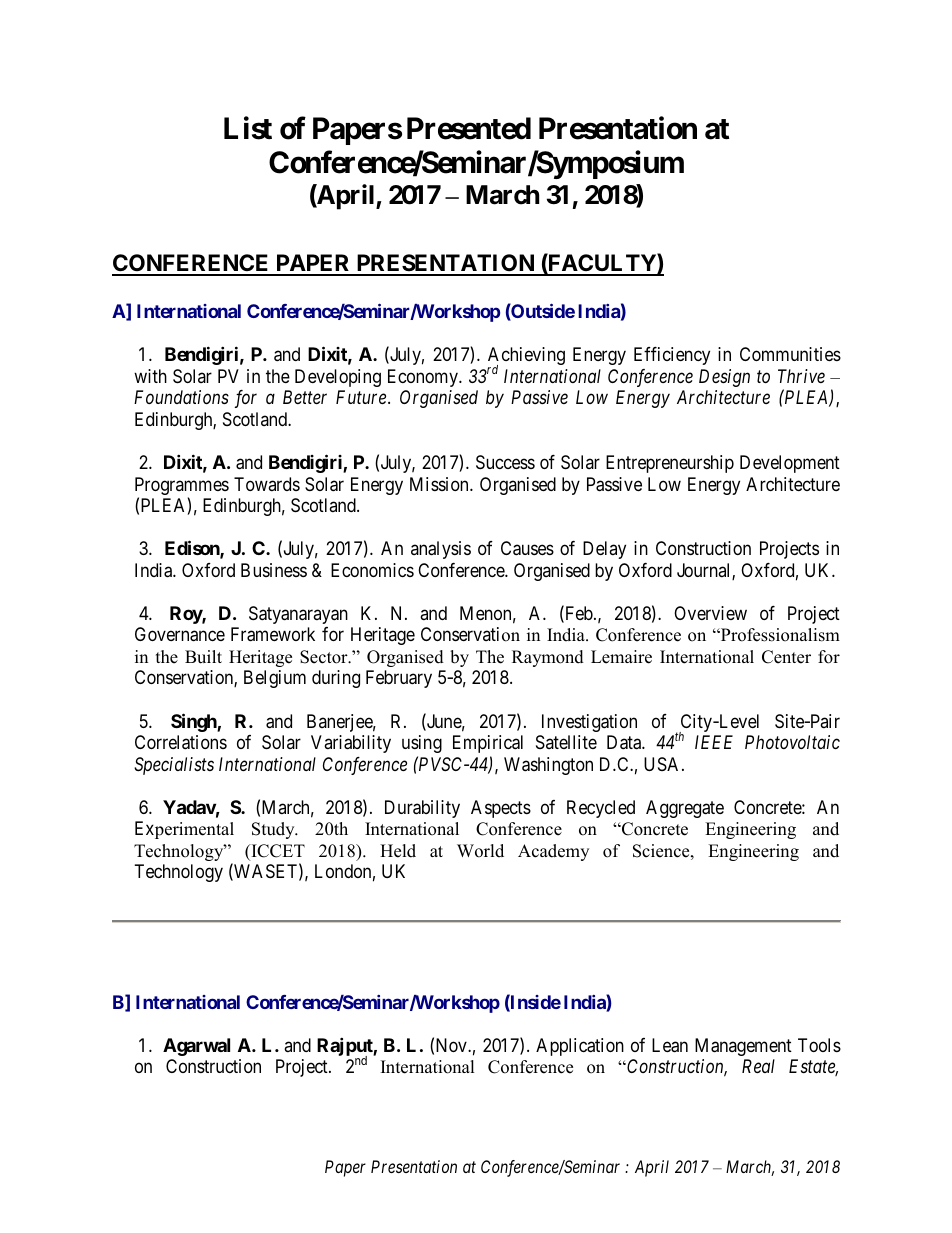 The width and height of the image is (952, 1233). What do you see at coordinates (441, 550) in the image?
I see `analysis` at bounding box center [441, 550].
